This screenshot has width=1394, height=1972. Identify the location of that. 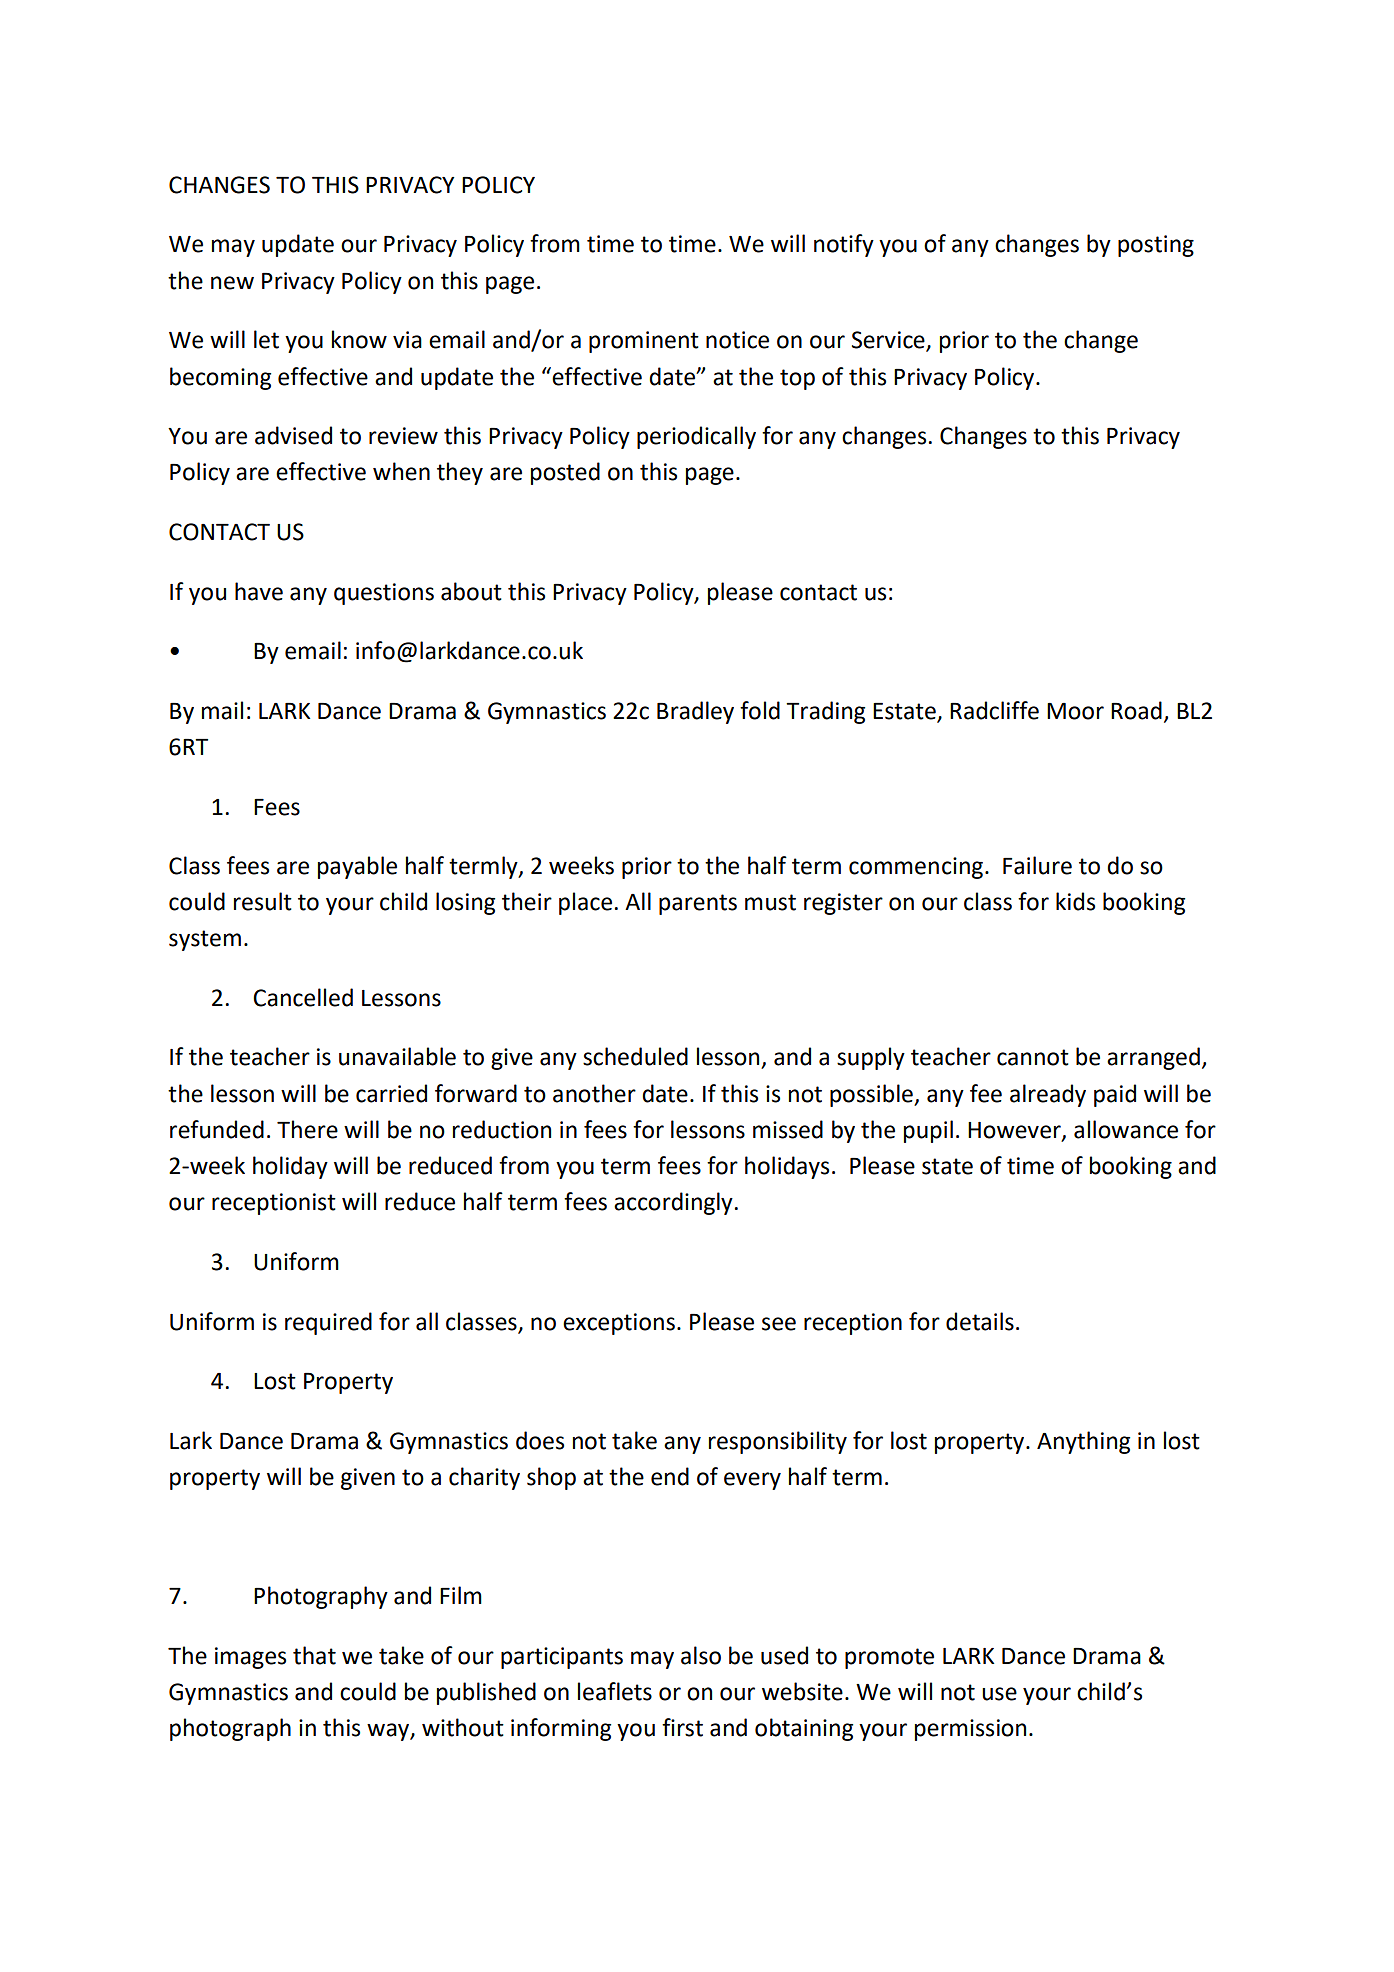
(314, 1655).
